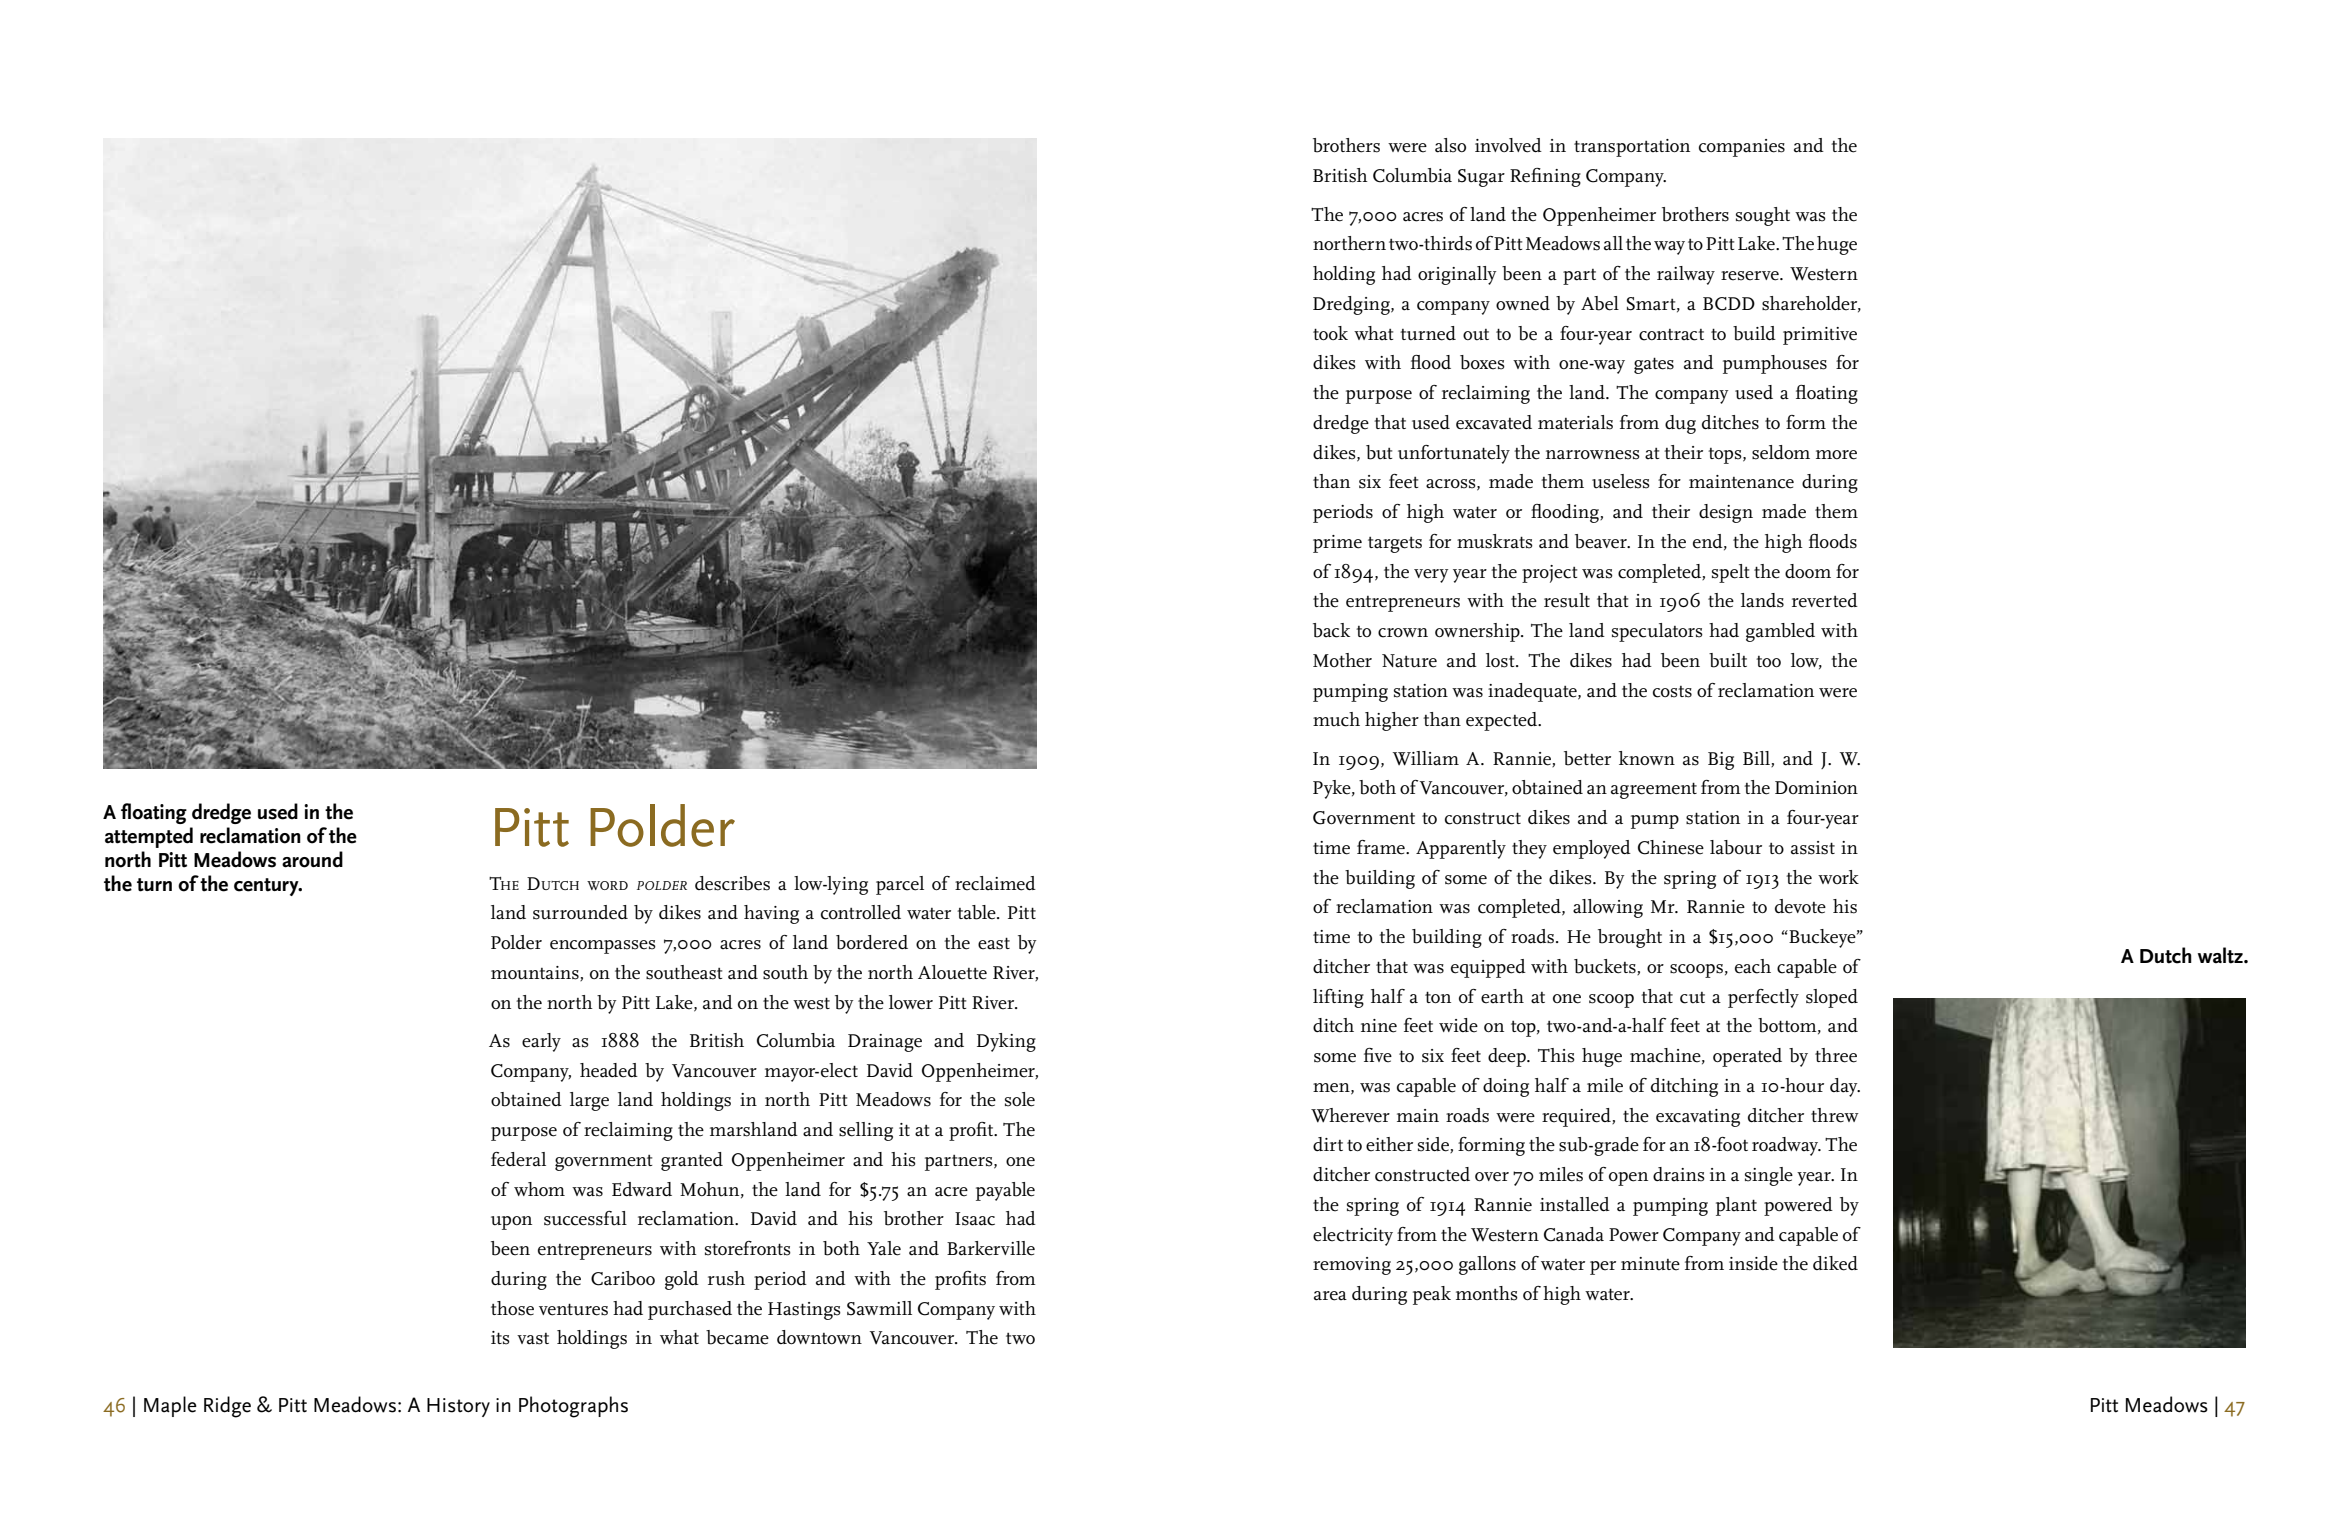 The width and height of the screenshot is (2349, 1520). What do you see at coordinates (312, 859) in the screenshot?
I see `around` at bounding box center [312, 859].
